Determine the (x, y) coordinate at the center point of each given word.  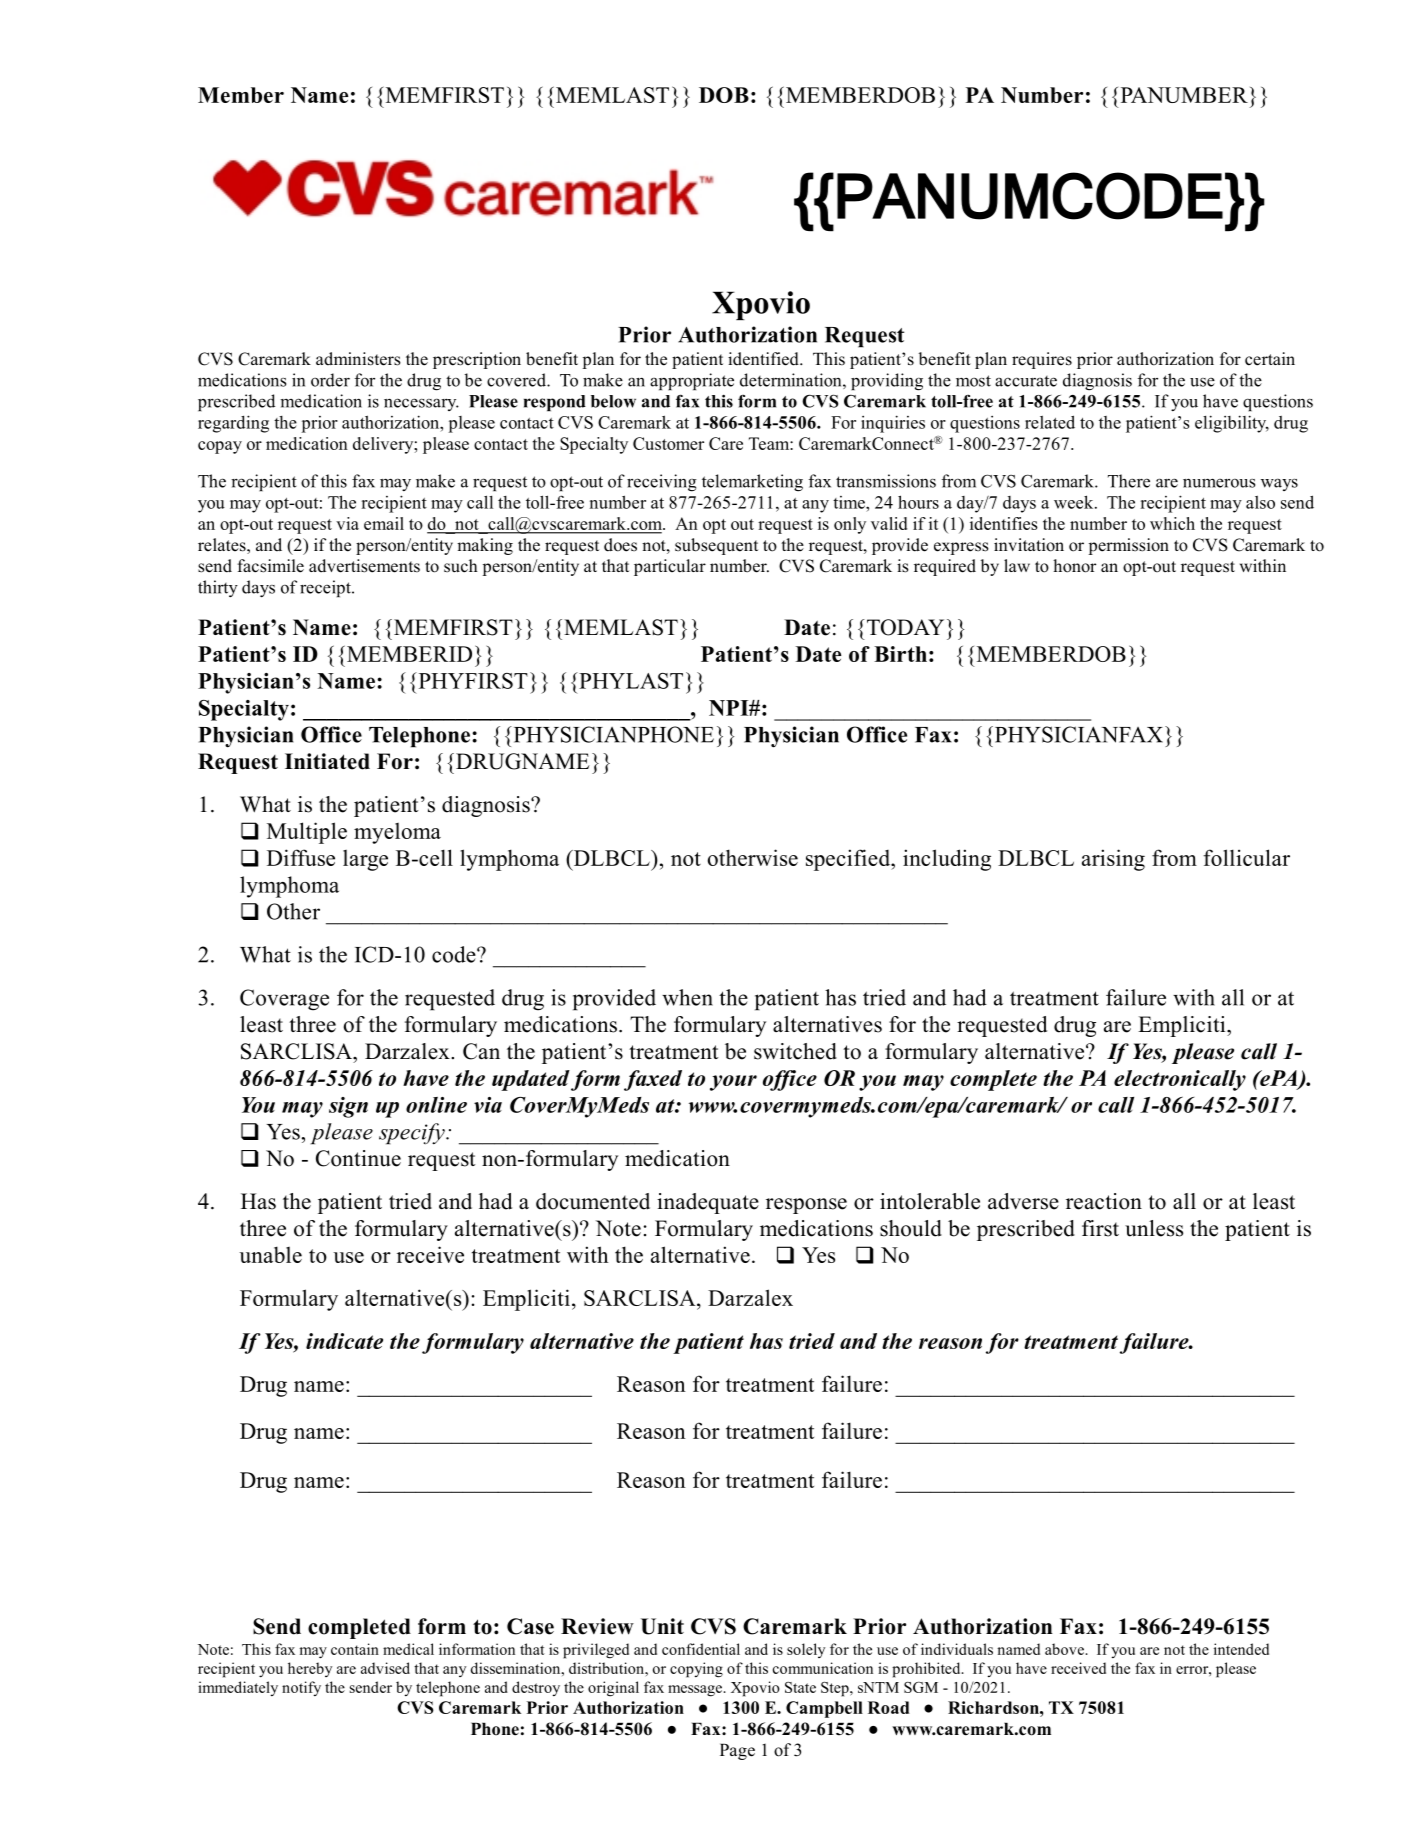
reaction (1104, 1201)
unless (1154, 1228)
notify (301, 1688)
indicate (344, 1341)
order (330, 380)
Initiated (327, 761)
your (733, 1083)
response (806, 1206)
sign (348, 1107)
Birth (900, 654)
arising (1113, 860)
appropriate (692, 381)
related (1050, 422)
